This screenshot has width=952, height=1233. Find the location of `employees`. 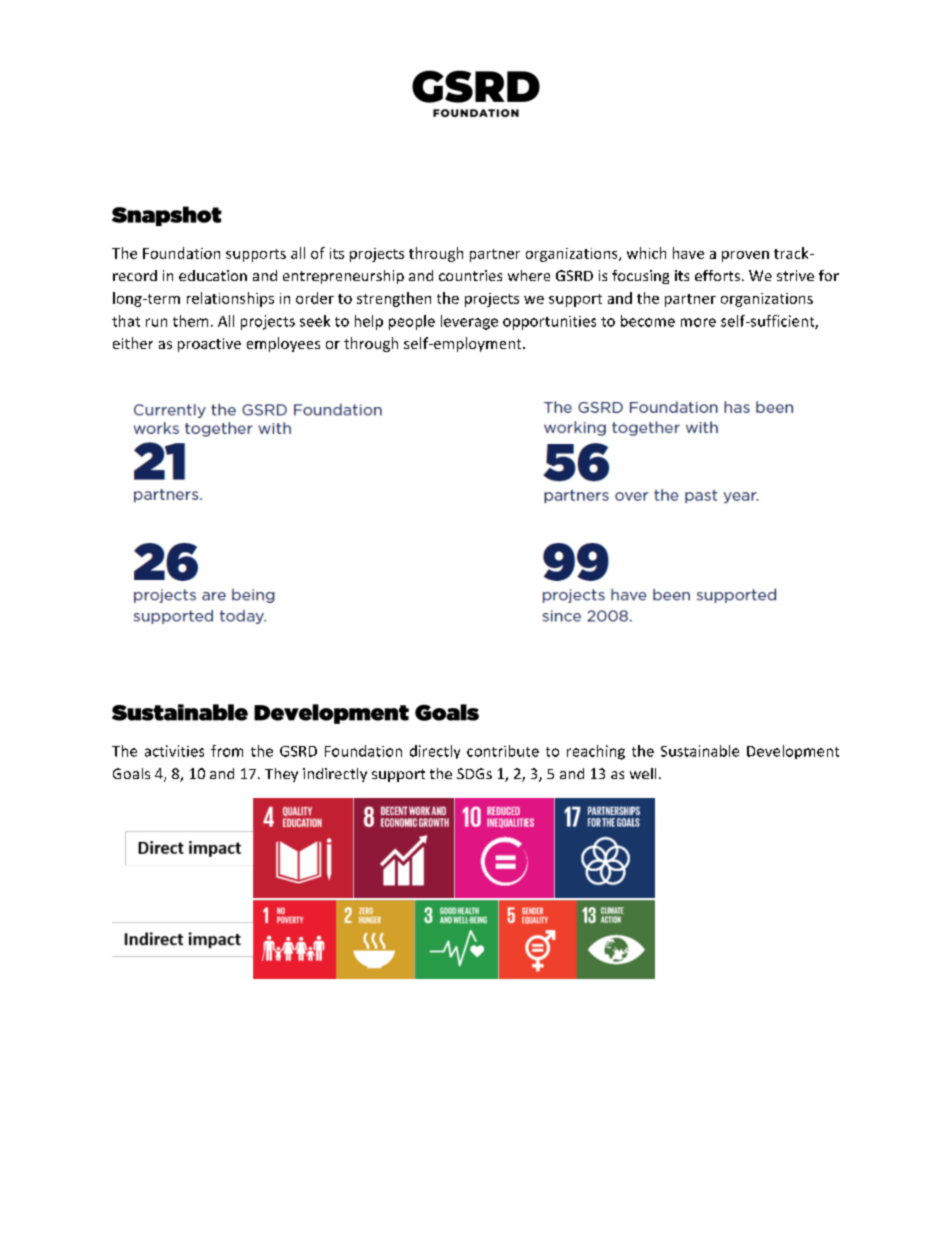

employees is located at coordinates (283, 344).
